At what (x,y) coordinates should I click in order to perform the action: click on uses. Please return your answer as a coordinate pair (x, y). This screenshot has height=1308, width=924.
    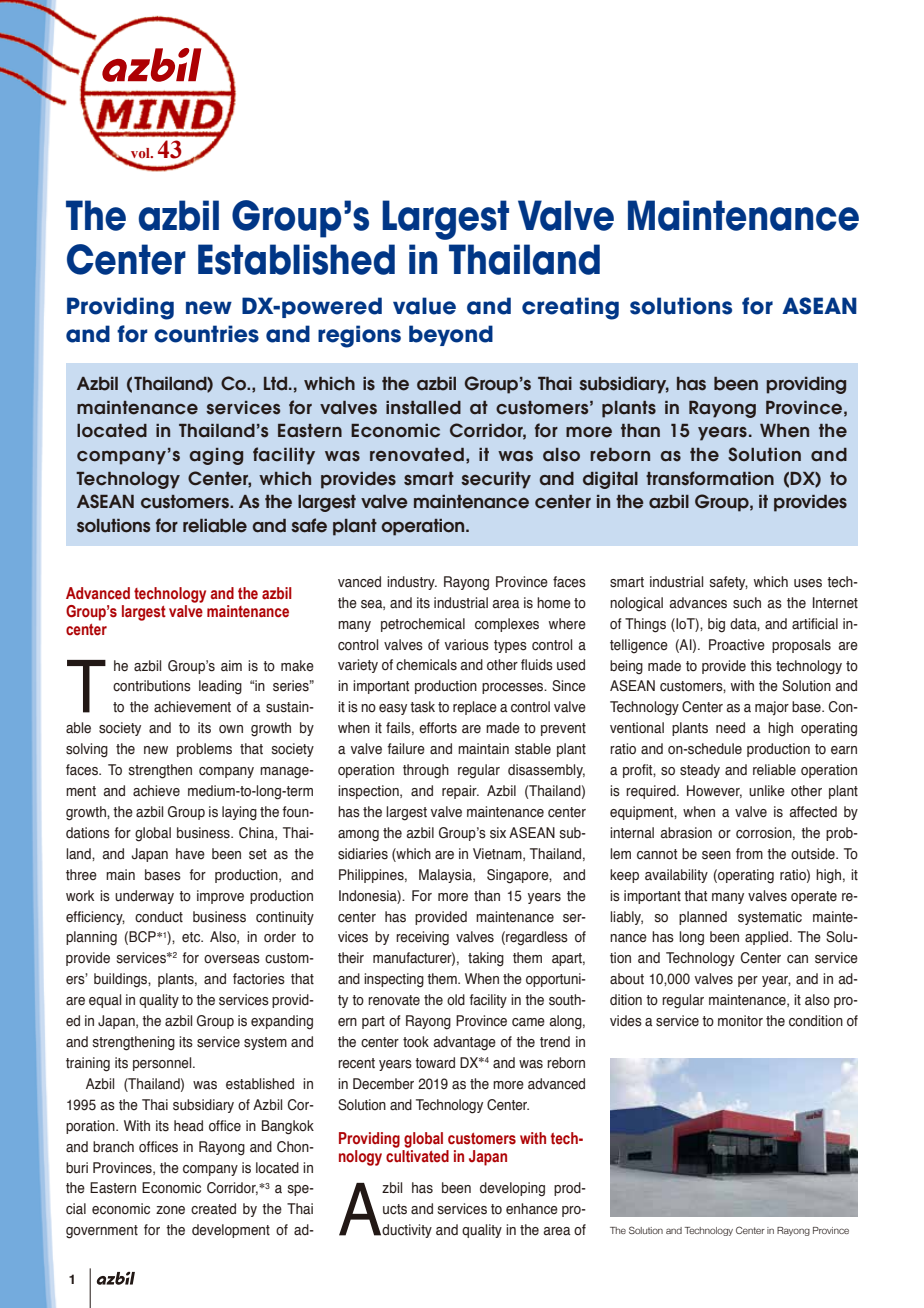
    Looking at the image, I should click on (808, 583).
